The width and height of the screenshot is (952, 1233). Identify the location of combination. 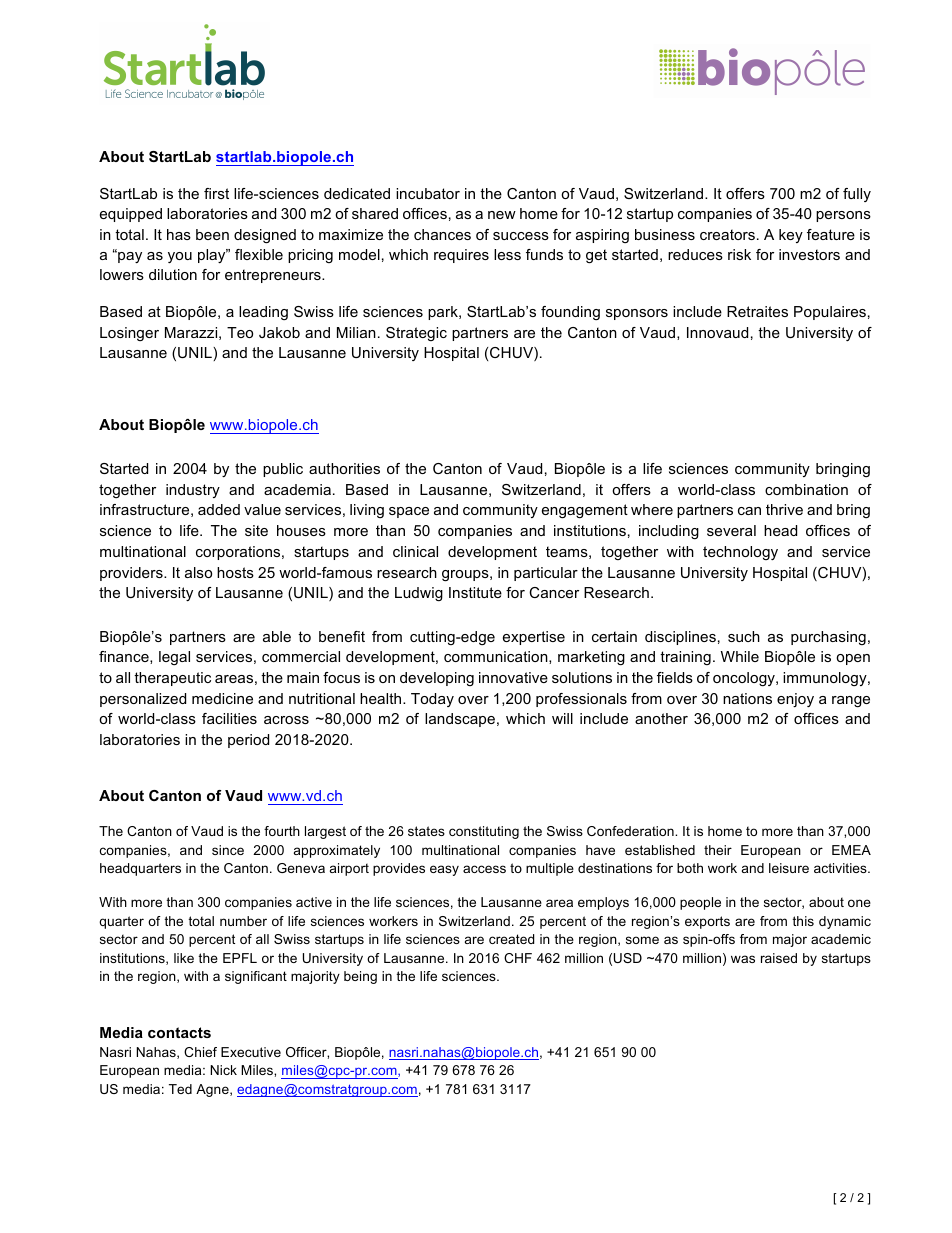
(806, 489).
